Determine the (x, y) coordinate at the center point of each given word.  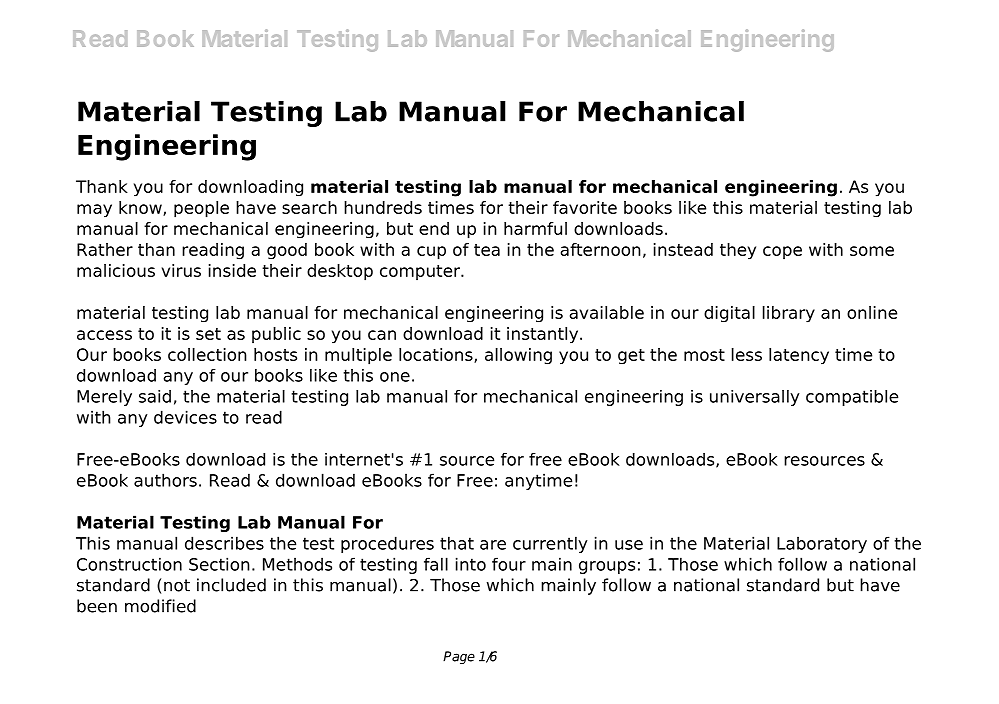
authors (165, 480)
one (395, 377)
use (629, 545)
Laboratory (822, 544)
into (471, 564)
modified (160, 606)
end (434, 228)
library (789, 314)
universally (755, 398)
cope (782, 252)
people (201, 209)
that (457, 543)
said (155, 396)
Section (219, 564)
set (208, 334)
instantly (544, 335)
